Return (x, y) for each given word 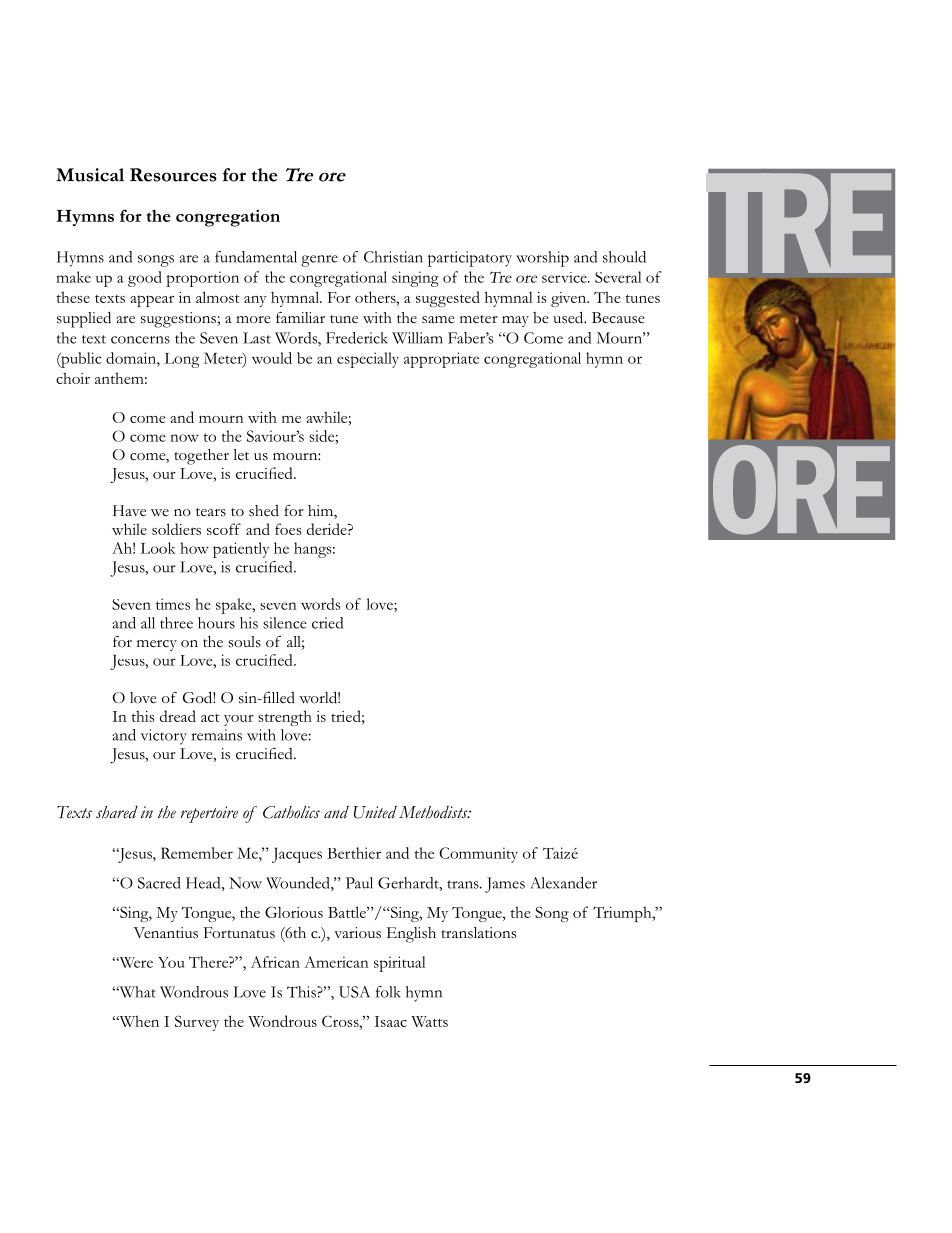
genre (319, 261)
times (173, 604)
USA (354, 992)
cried (327, 623)
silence (285, 623)
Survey (197, 1023)
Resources (173, 175)
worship (542, 259)
